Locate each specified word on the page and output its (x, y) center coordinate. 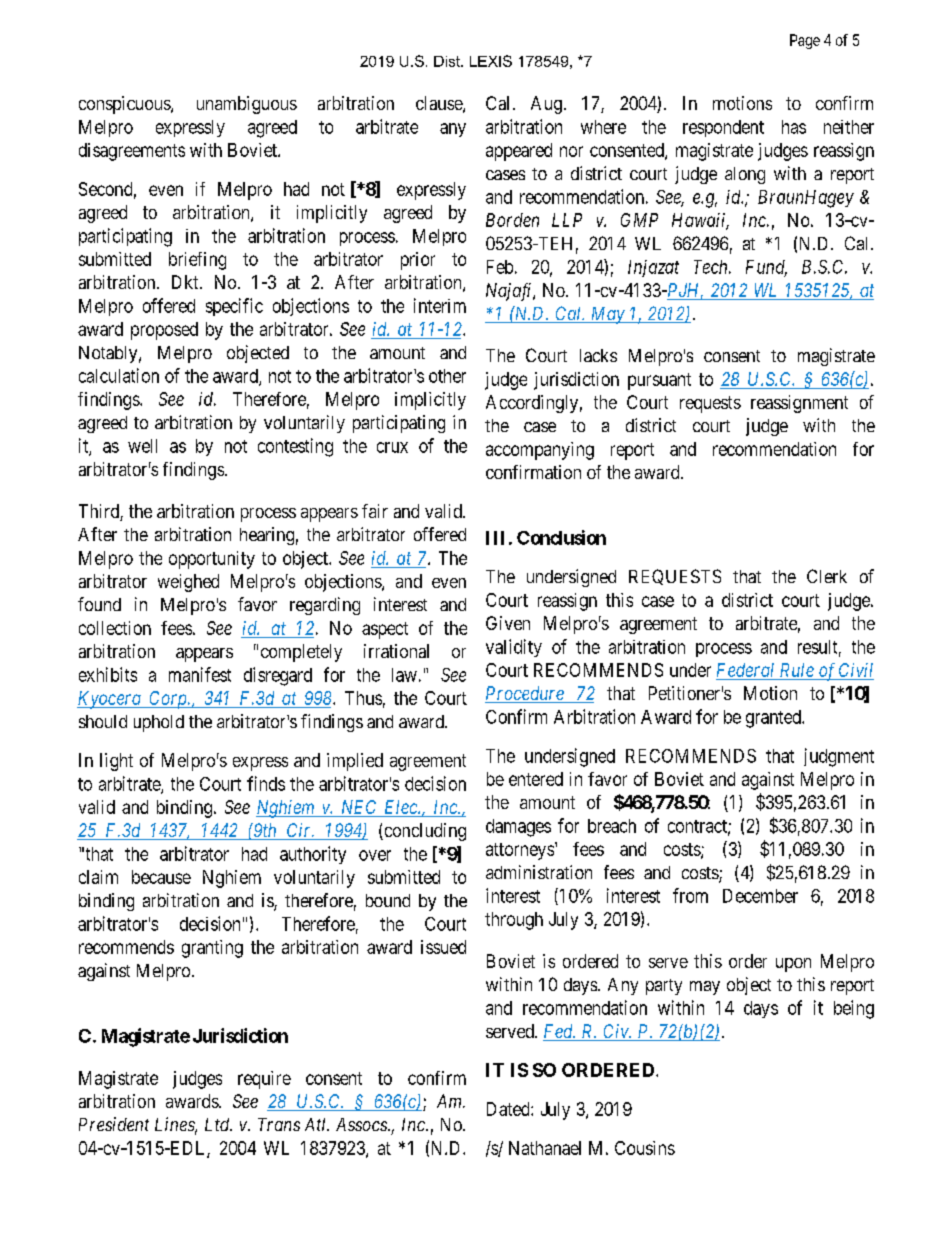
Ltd (218, 1124)
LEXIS (491, 61)
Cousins (645, 1148)
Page (805, 41)
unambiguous (247, 105)
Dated (509, 1109)
